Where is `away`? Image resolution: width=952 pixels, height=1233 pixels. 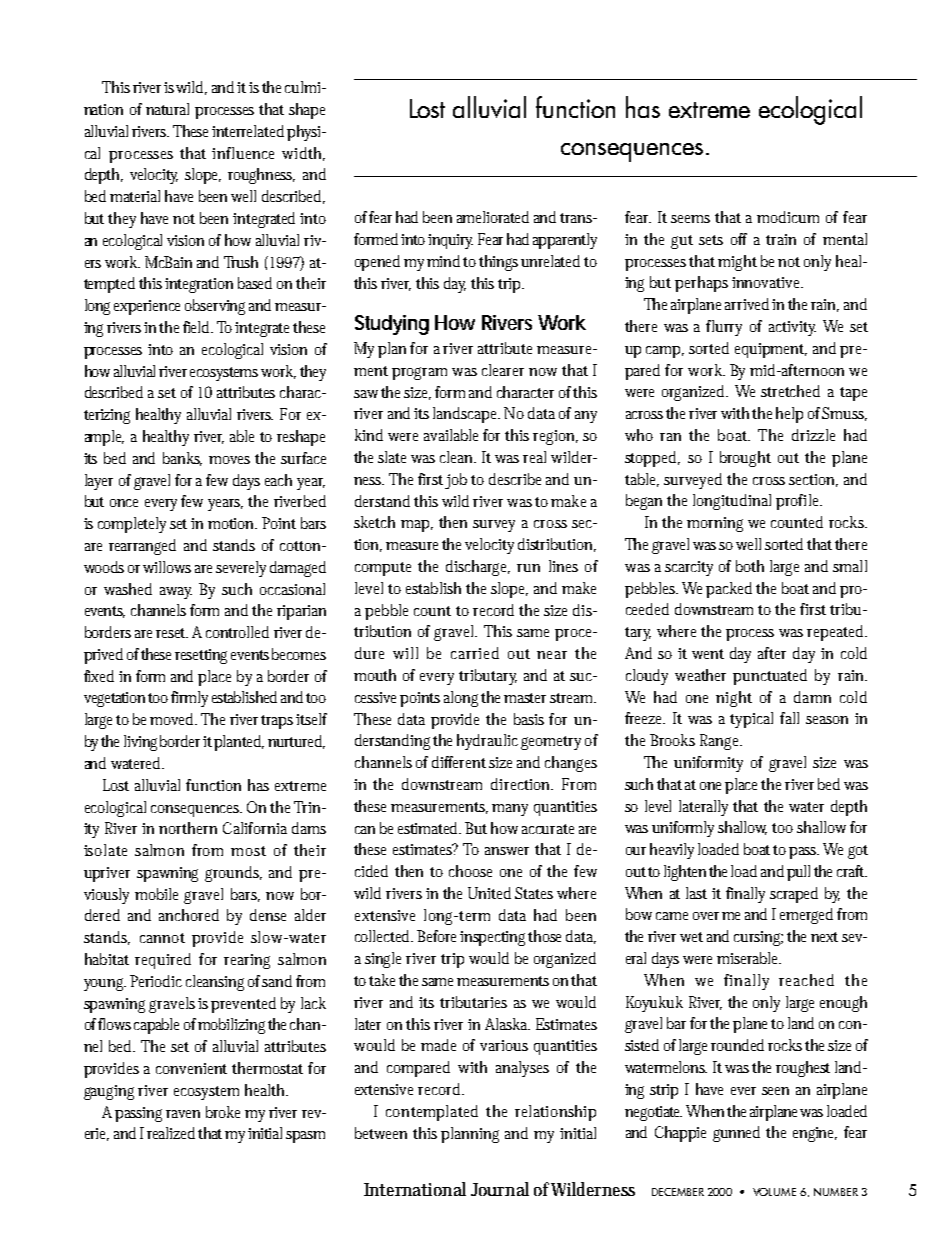 away is located at coordinates (176, 593).
